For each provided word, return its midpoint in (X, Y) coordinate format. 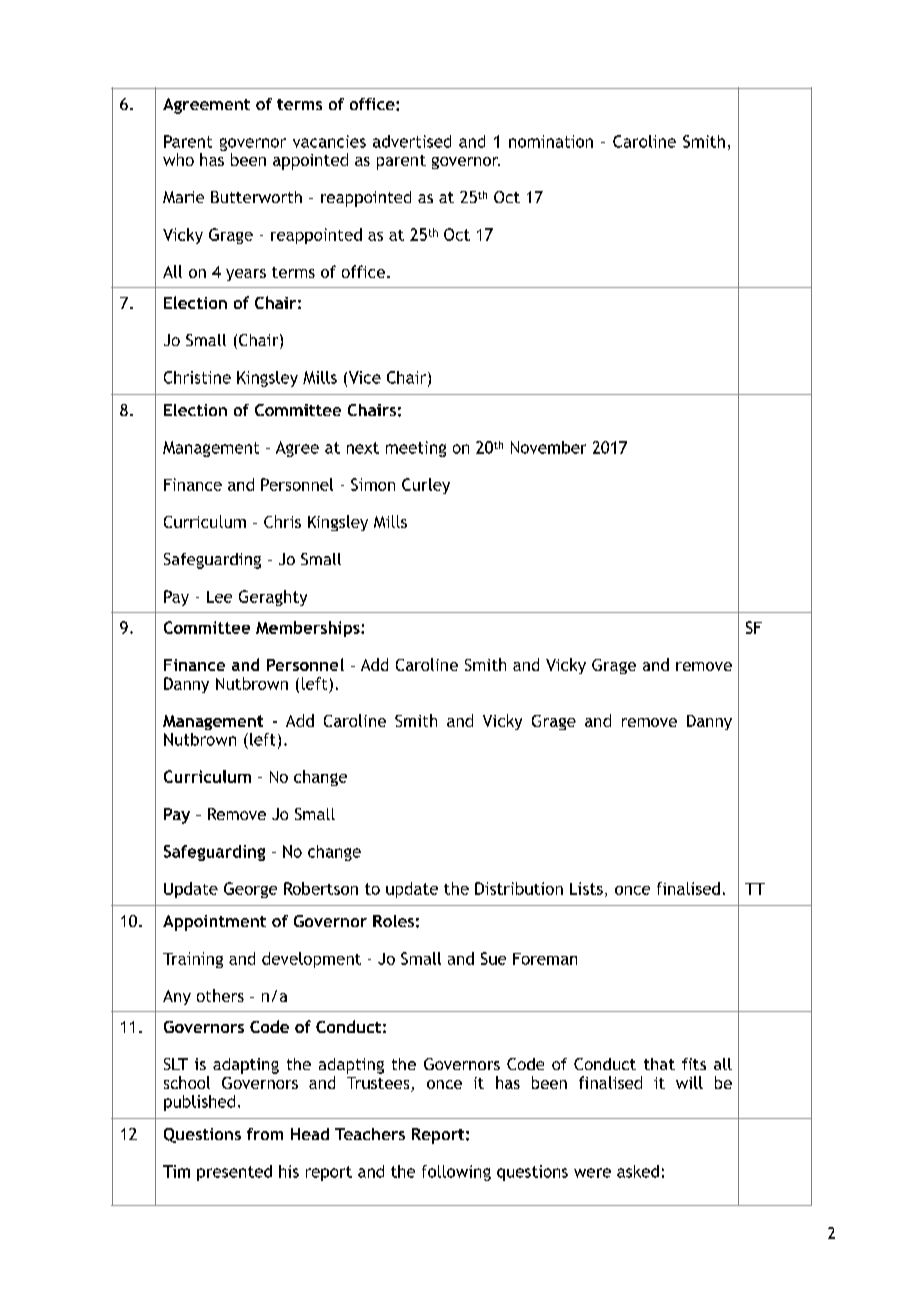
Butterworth (256, 197)
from (265, 1134)
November (548, 447)
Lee (219, 597)
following (456, 1173)
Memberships (309, 629)
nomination (551, 141)
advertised (412, 141)
